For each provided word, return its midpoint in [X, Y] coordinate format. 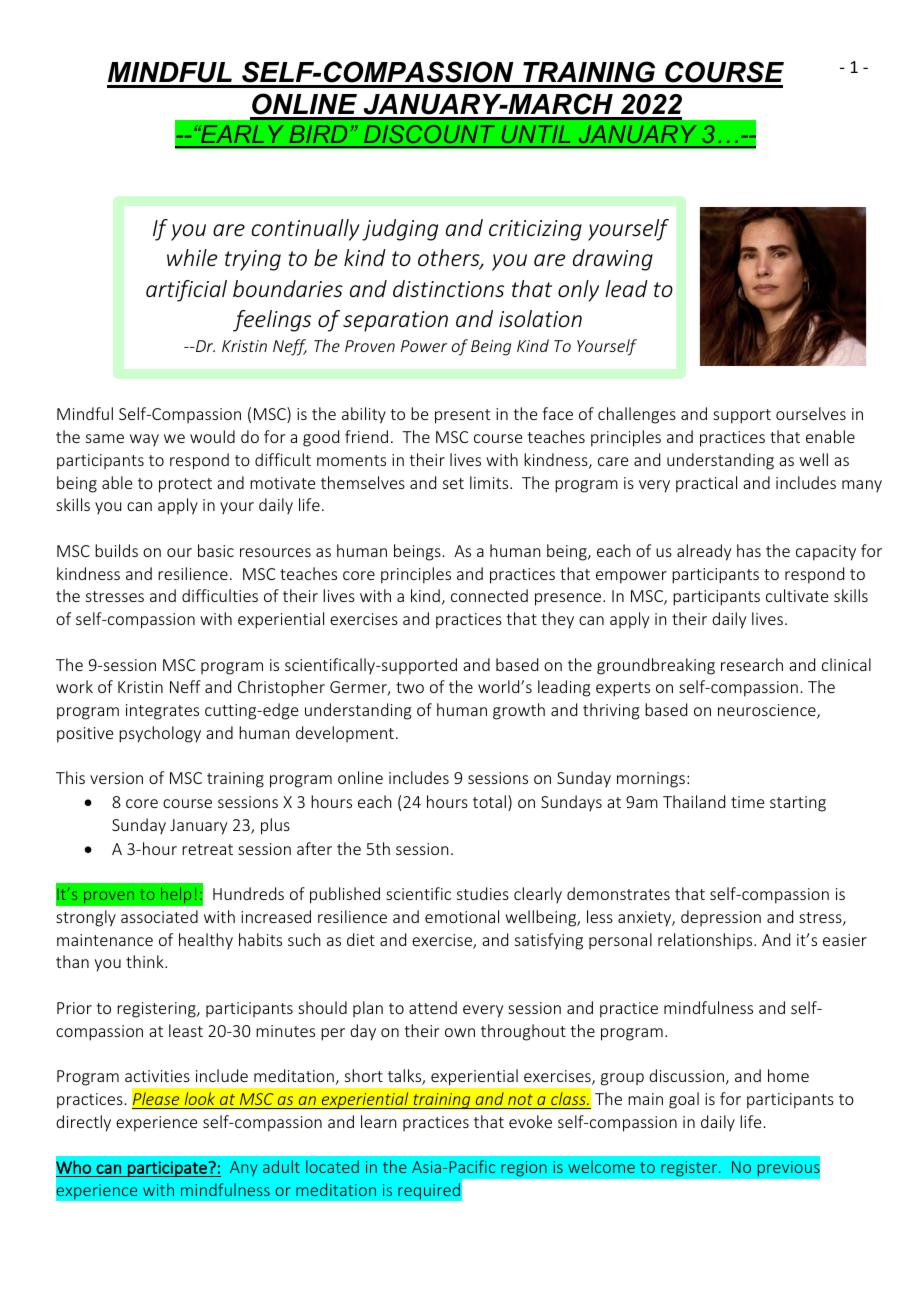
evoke [530, 1121]
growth [519, 711]
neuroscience [768, 711]
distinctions [448, 288]
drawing [613, 260]
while [192, 257]
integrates [162, 712]
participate [167, 1169]
